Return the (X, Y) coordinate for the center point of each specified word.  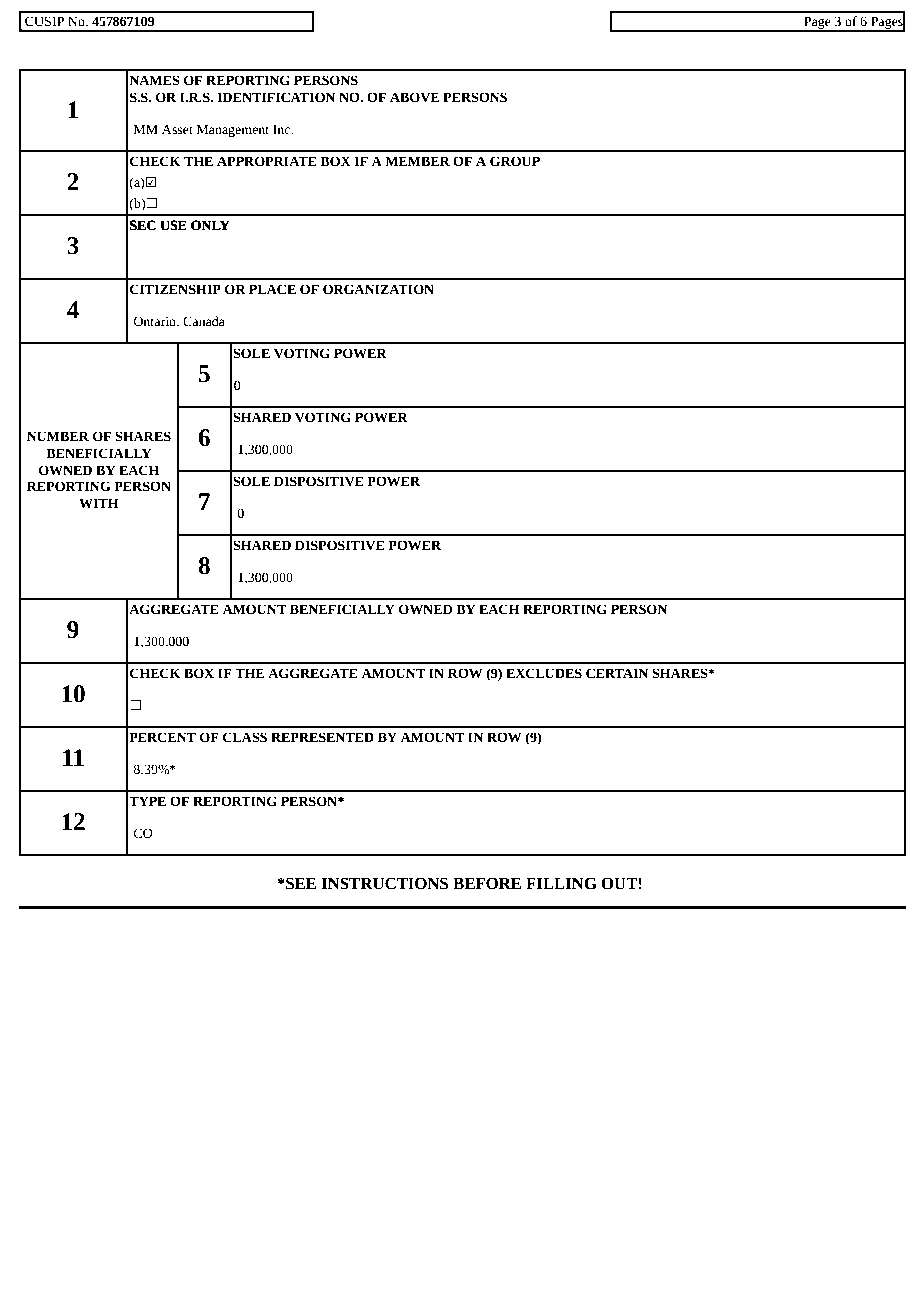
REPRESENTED (322, 737)
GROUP (515, 161)
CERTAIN (617, 673)
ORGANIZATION (378, 289)
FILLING (561, 883)
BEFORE (487, 883)
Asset (177, 129)
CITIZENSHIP (175, 289)
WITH (99, 503)
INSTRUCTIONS (384, 883)
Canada (204, 321)
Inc (283, 129)
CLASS (245, 737)
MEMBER (417, 161)
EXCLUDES (544, 673)
